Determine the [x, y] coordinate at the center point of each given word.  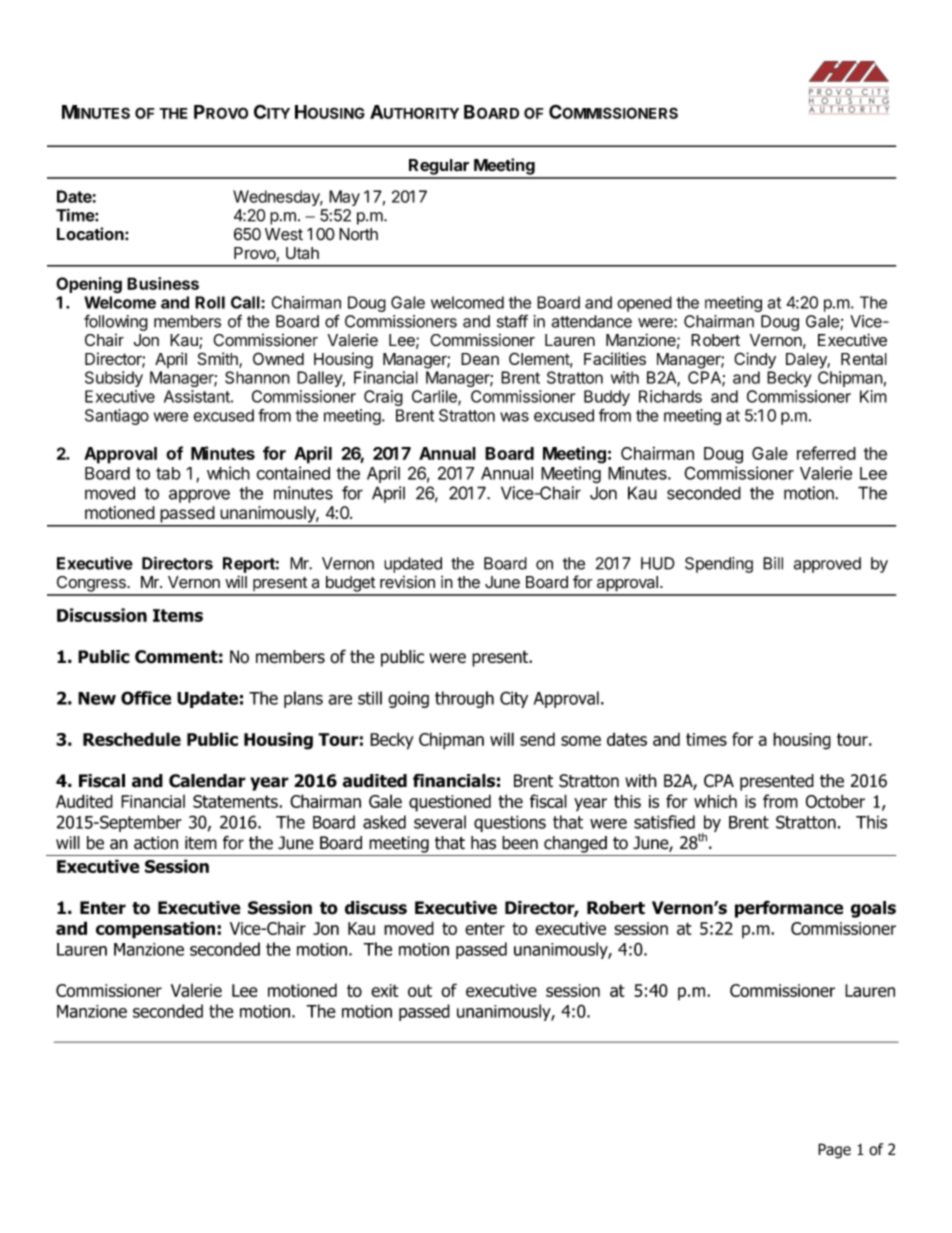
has [483, 843]
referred [826, 453]
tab [168, 473]
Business [163, 283]
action [156, 843]
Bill [773, 563]
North [358, 234]
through [464, 699]
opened [644, 304]
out [420, 990]
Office [146, 698]
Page [834, 1151]
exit [384, 990]
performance [789, 909]
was [514, 417]
